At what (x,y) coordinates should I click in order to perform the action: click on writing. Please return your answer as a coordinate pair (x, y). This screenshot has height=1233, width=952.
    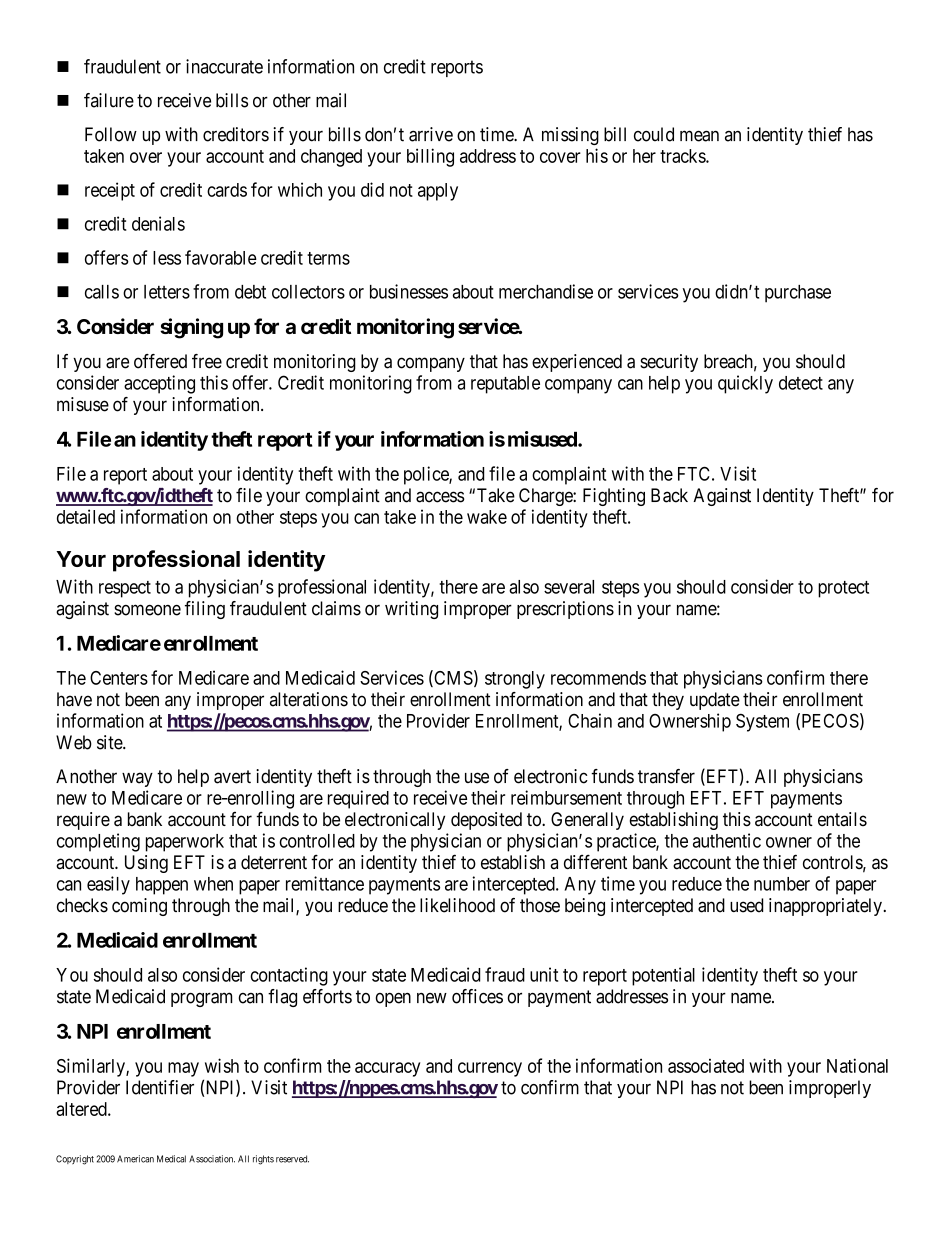
    Looking at the image, I should click on (411, 610).
